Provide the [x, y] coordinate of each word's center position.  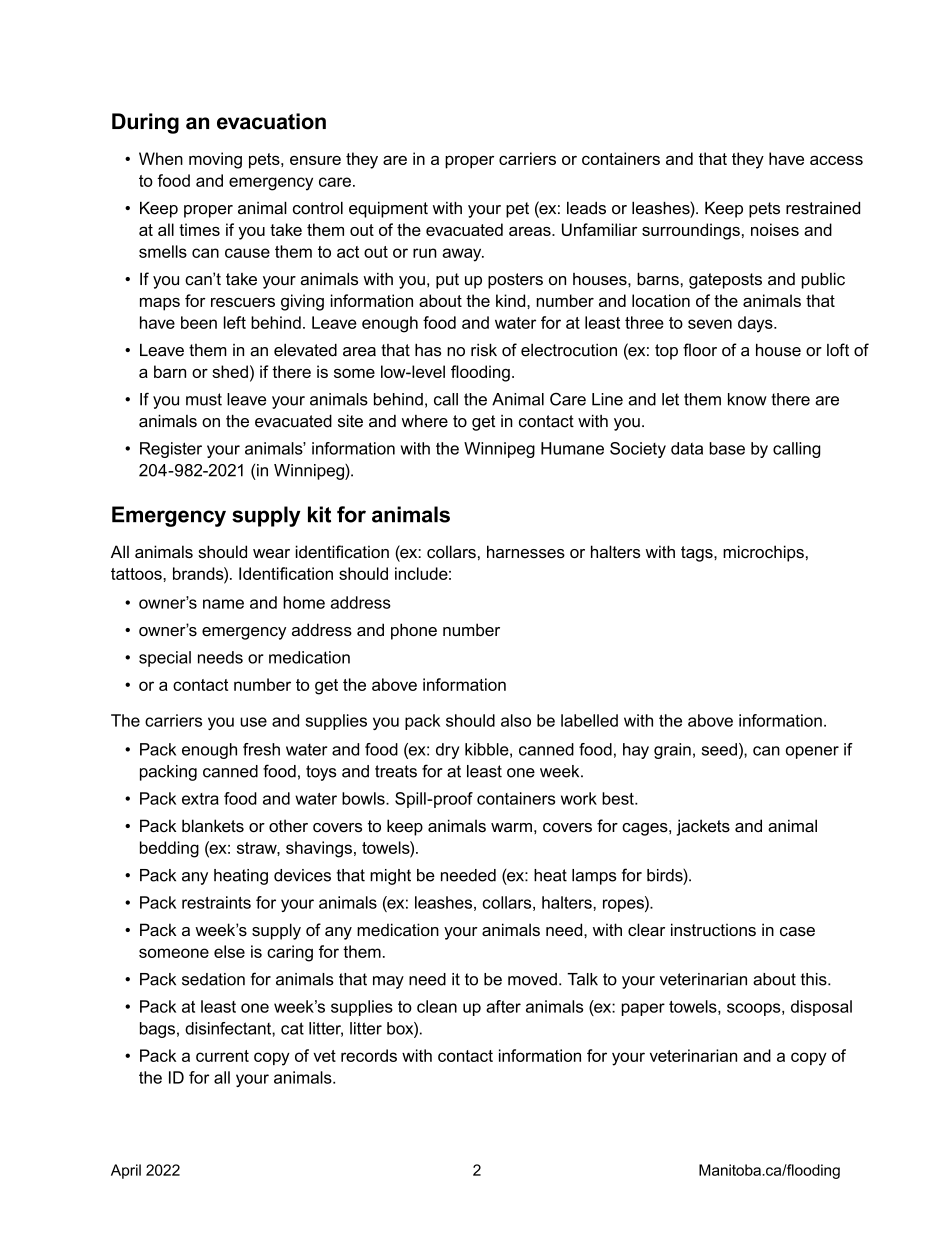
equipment [388, 209]
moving [215, 160]
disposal [821, 1008]
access [836, 160]
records [369, 1055]
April [126, 1171]
